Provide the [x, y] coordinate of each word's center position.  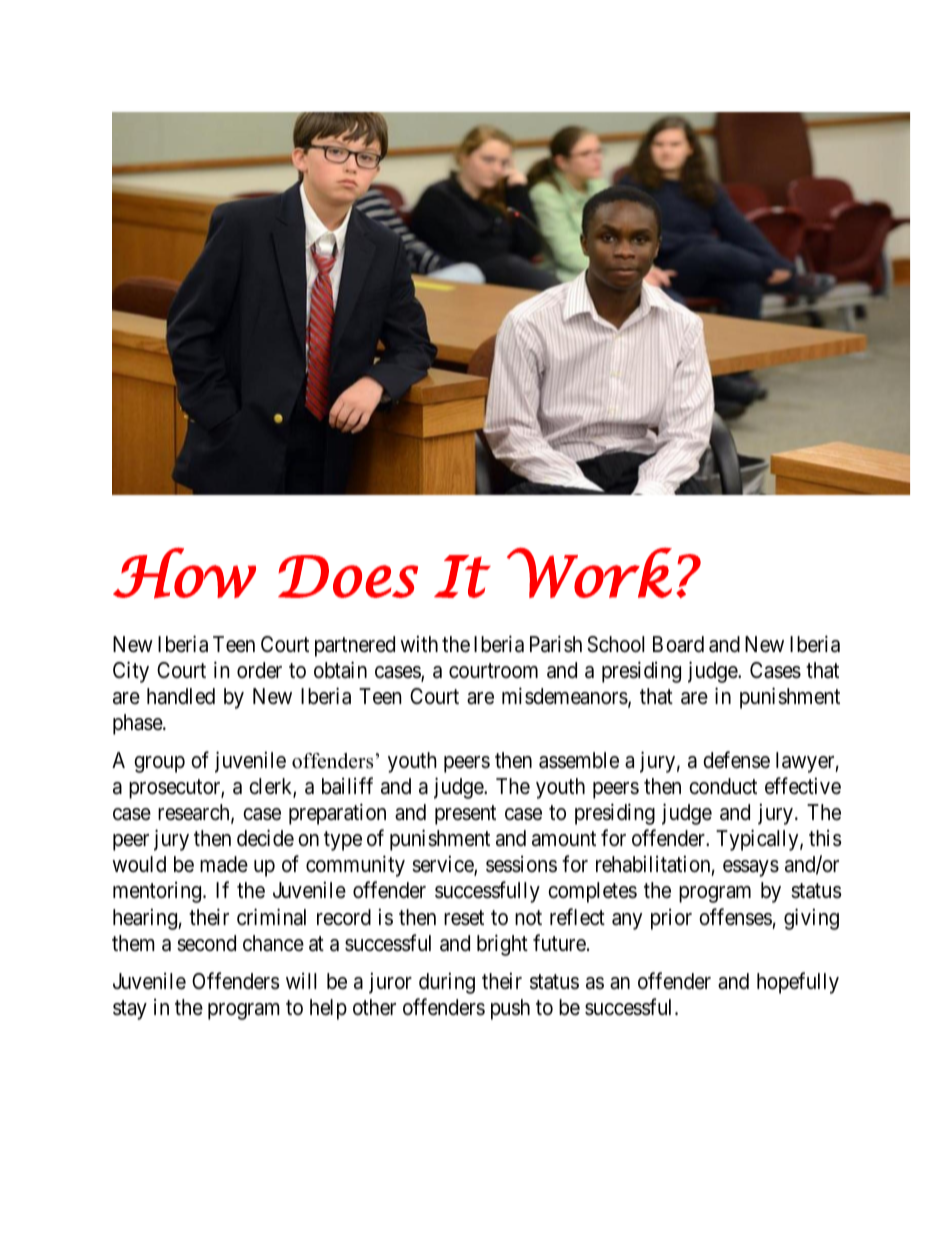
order [259, 670]
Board [678, 644]
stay [130, 1010]
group [159, 764]
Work [589, 572]
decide [265, 838]
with [419, 643]
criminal [271, 917]
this [825, 838]
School [615, 644]
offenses [735, 917]
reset [464, 918]
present [465, 815]
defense [736, 760]
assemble [579, 760]
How [184, 573]
